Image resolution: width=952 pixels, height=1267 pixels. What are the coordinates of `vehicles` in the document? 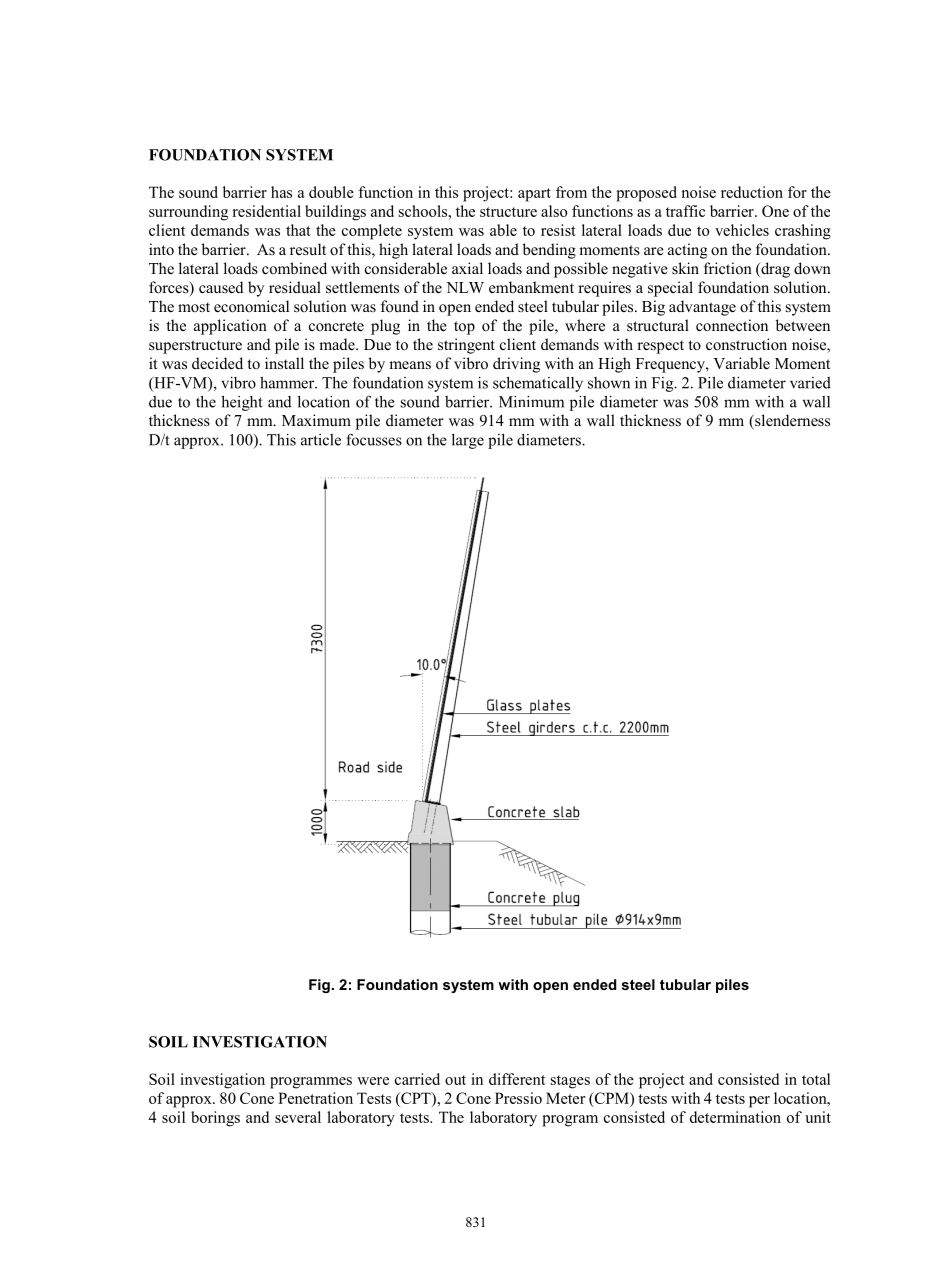 It's located at (742, 230).
